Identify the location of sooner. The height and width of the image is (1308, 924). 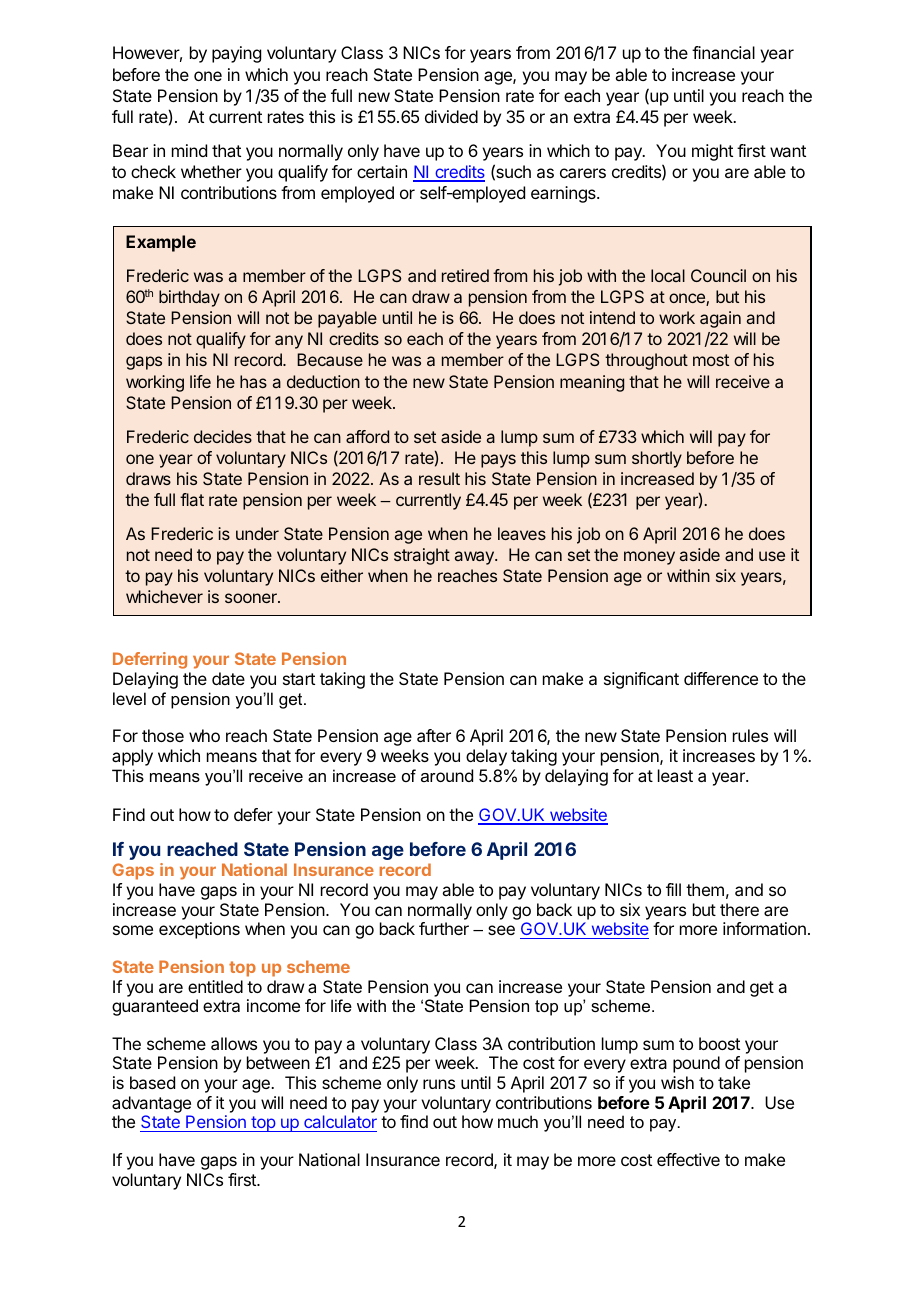
(252, 598).
